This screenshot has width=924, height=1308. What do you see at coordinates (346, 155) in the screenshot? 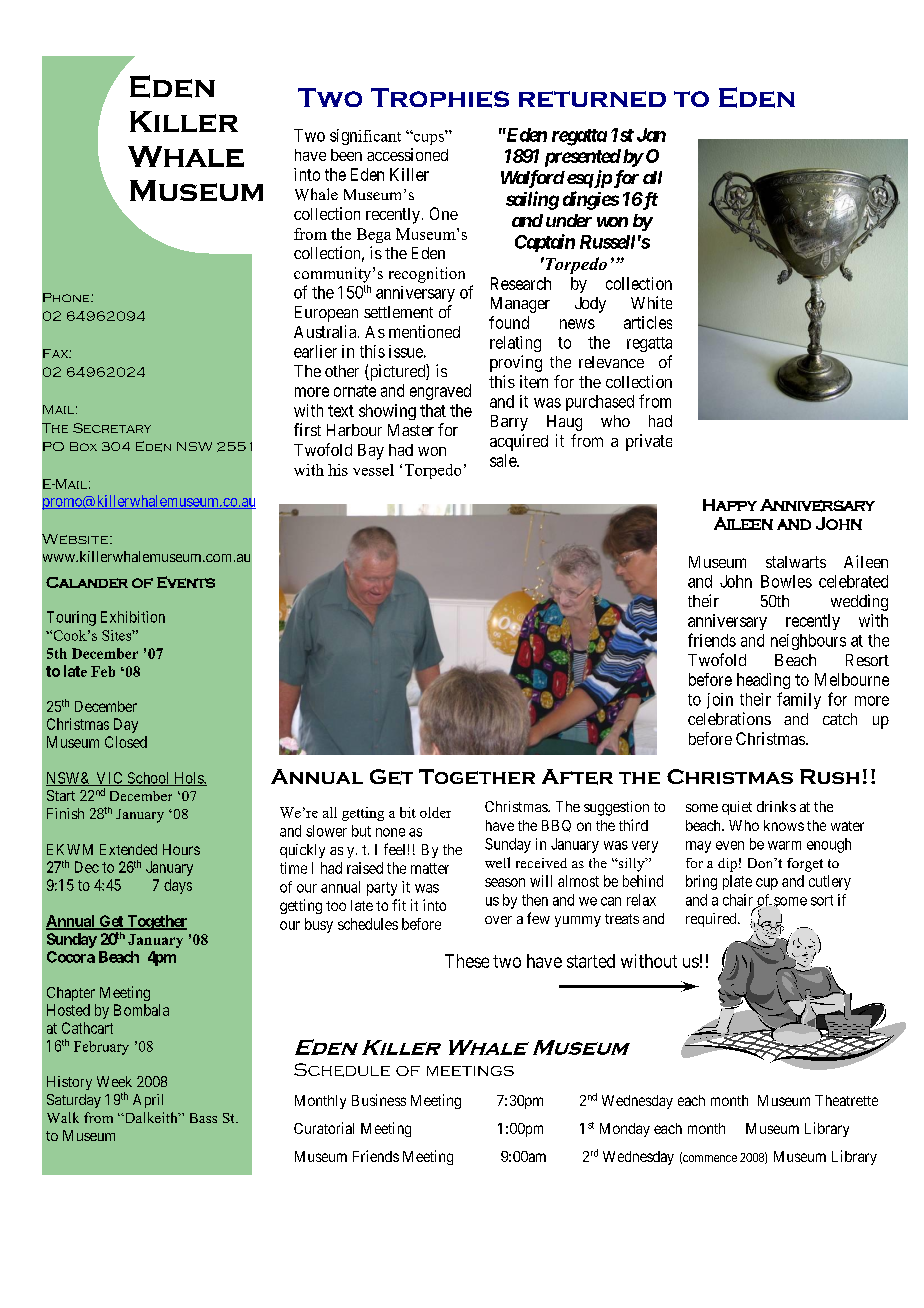
I see `been` at bounding box center [346, 155].
